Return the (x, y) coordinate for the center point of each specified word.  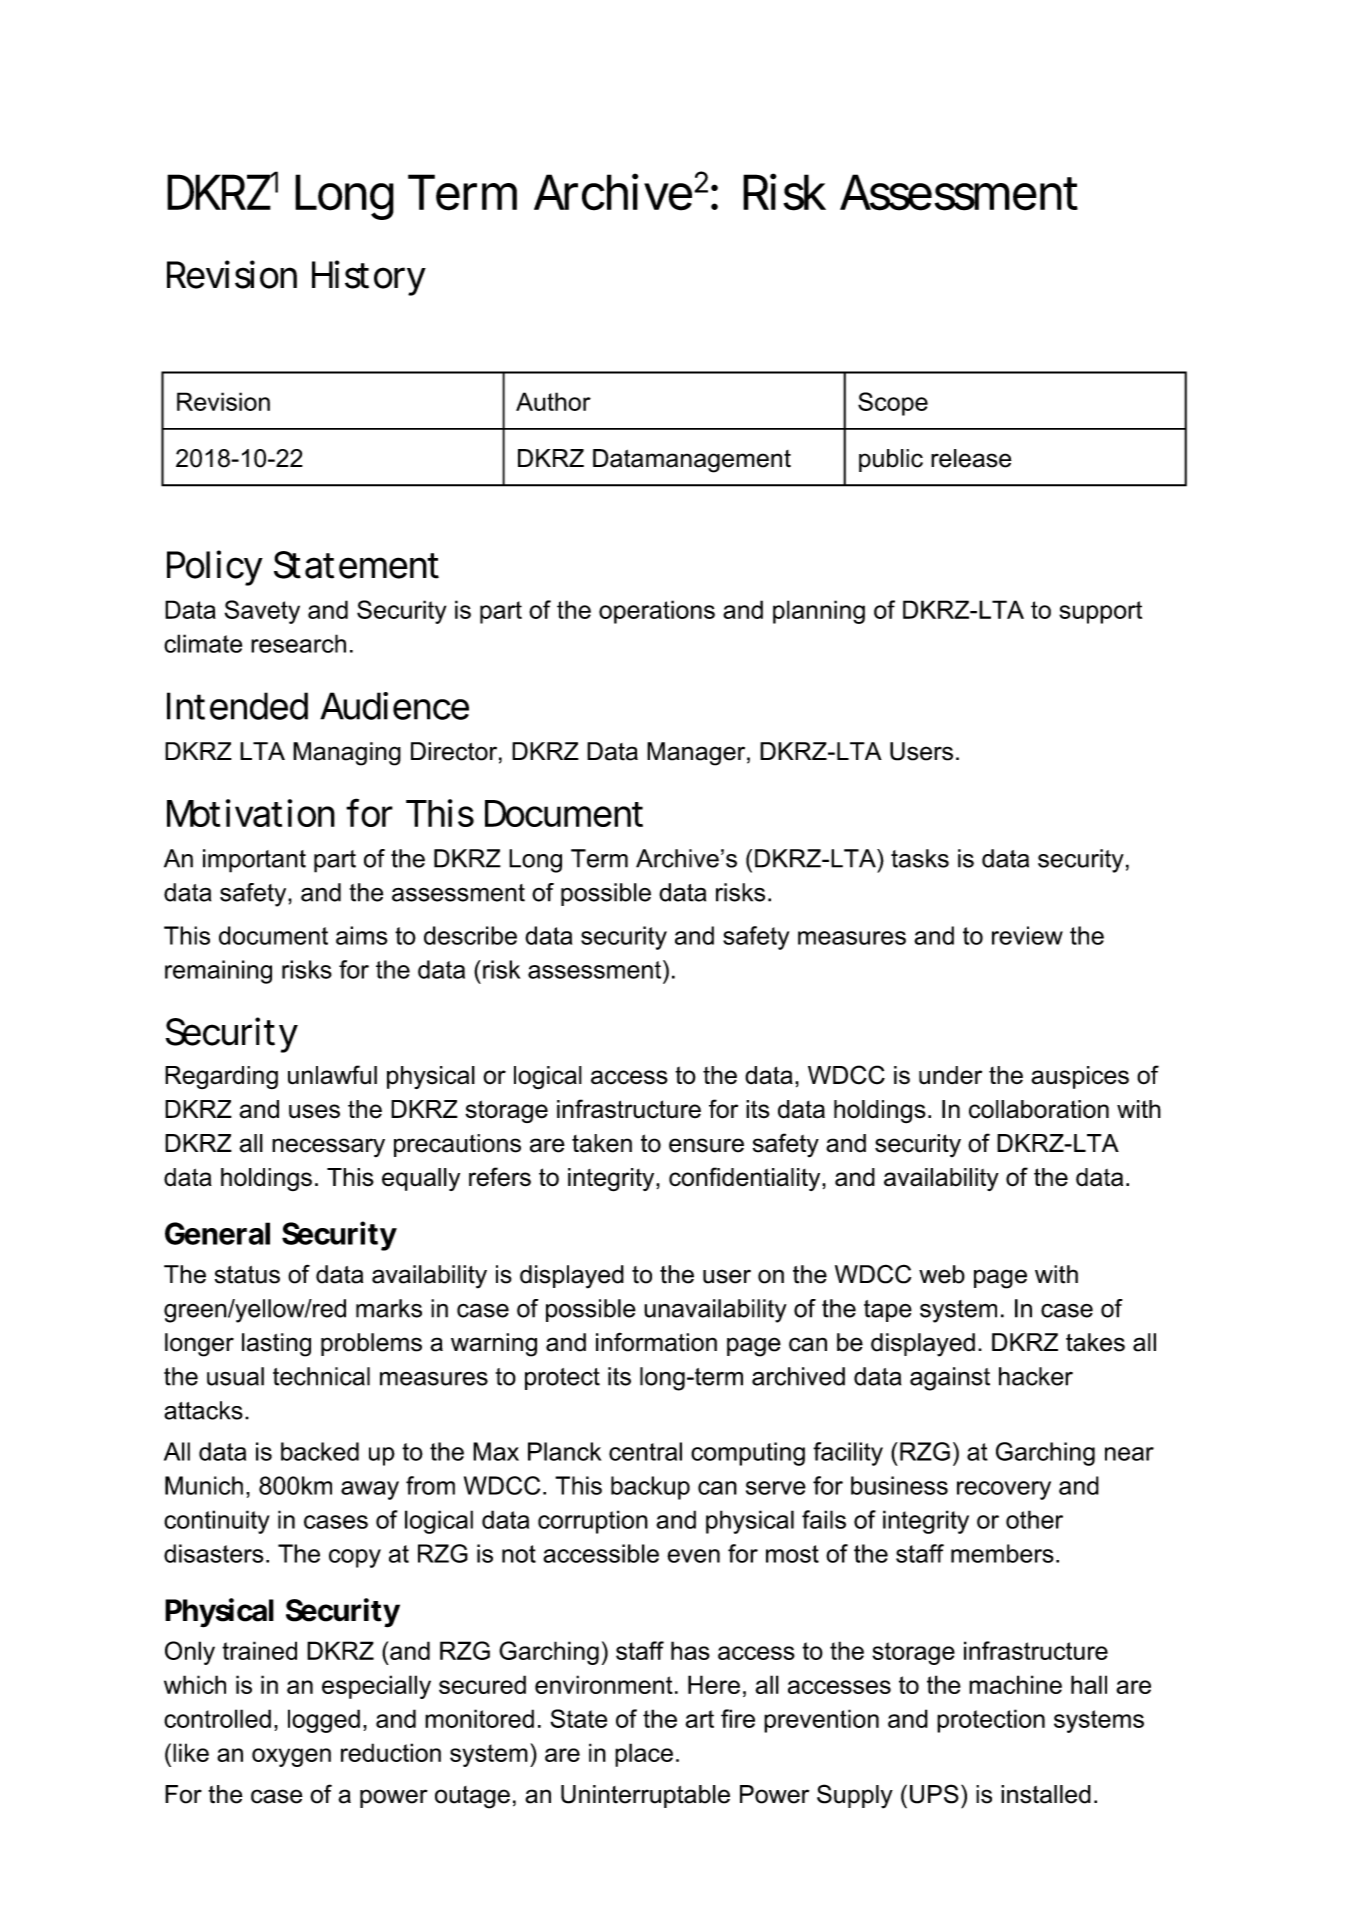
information (656, 1342)
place (644, 1755)
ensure (706, 1145)
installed (1046, 1794)
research (298, 643)
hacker (1036, 1376)
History (369, 278)
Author (553, 401)
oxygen (291, 1757)
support (1100, 612)
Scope (893, 404)
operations (657, 612)
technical (321, 1376)
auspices (1080, 1077)
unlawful (332, 1075)
